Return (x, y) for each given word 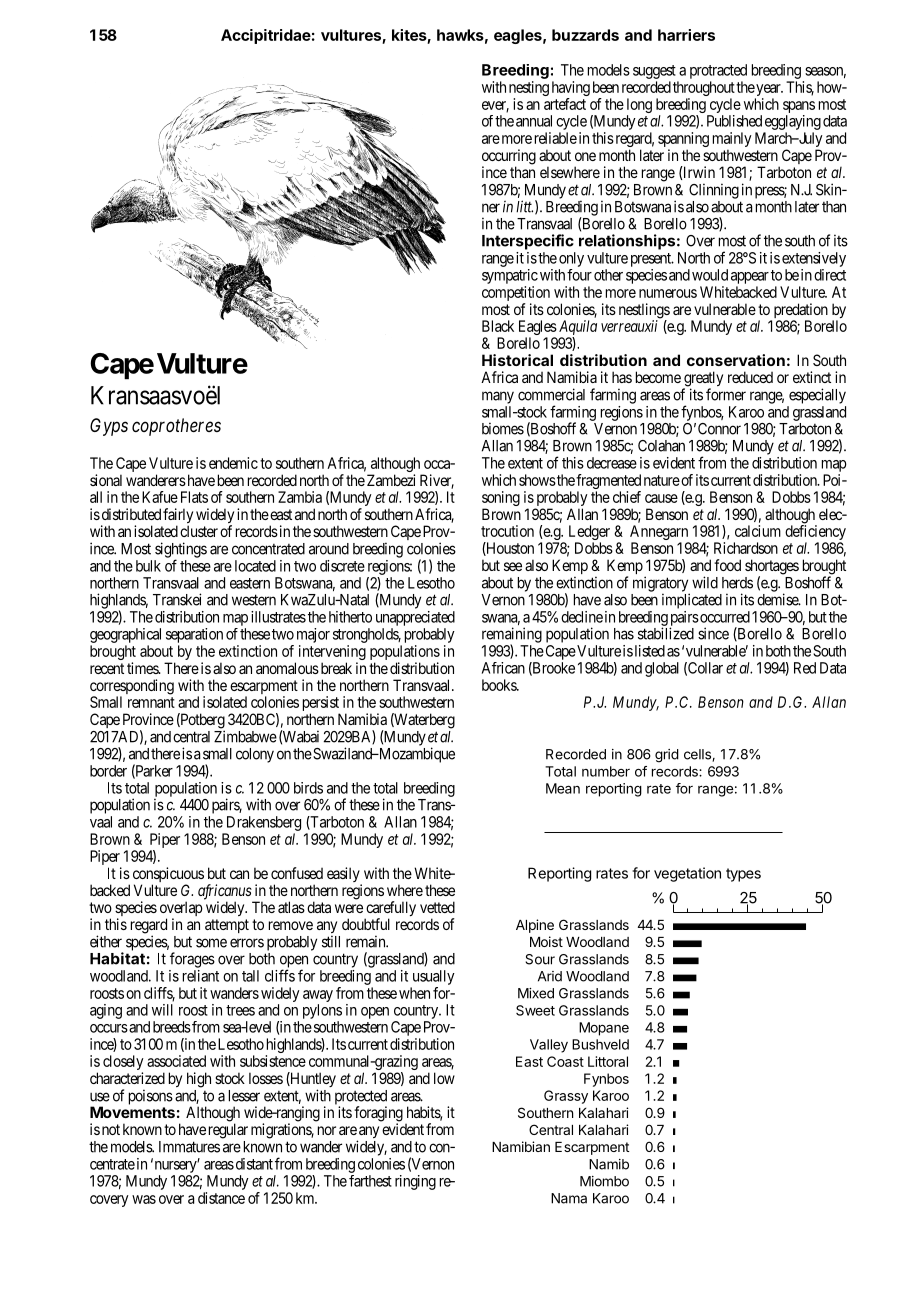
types (743, 875)
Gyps (109, 427)
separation (194, 635)
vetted (437, 907)
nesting (529, 90)
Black (498, 326)
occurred (724, 617)
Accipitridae (266, 36)
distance (221, 1198)
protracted (718, 71)
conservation (736, 360)
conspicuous (168, 876)
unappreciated (415, 618)
